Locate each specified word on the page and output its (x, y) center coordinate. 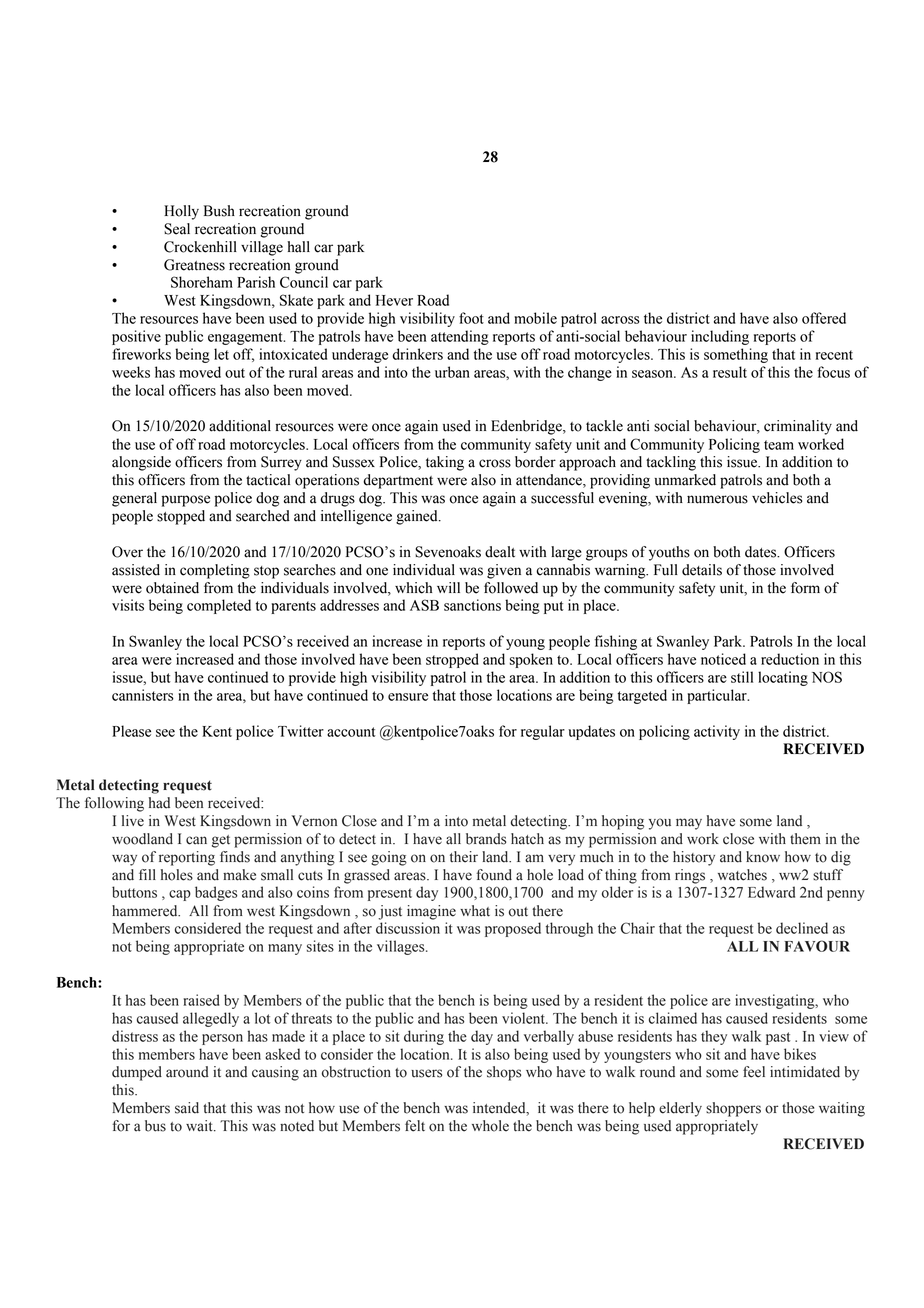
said (187, 1108)
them (805, 839)
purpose (186, 501)
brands (486, 839)
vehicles (777, 498)
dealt (500, 552)
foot (471, 318)
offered (824, 318)
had (159, 803)
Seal (177, 229)
